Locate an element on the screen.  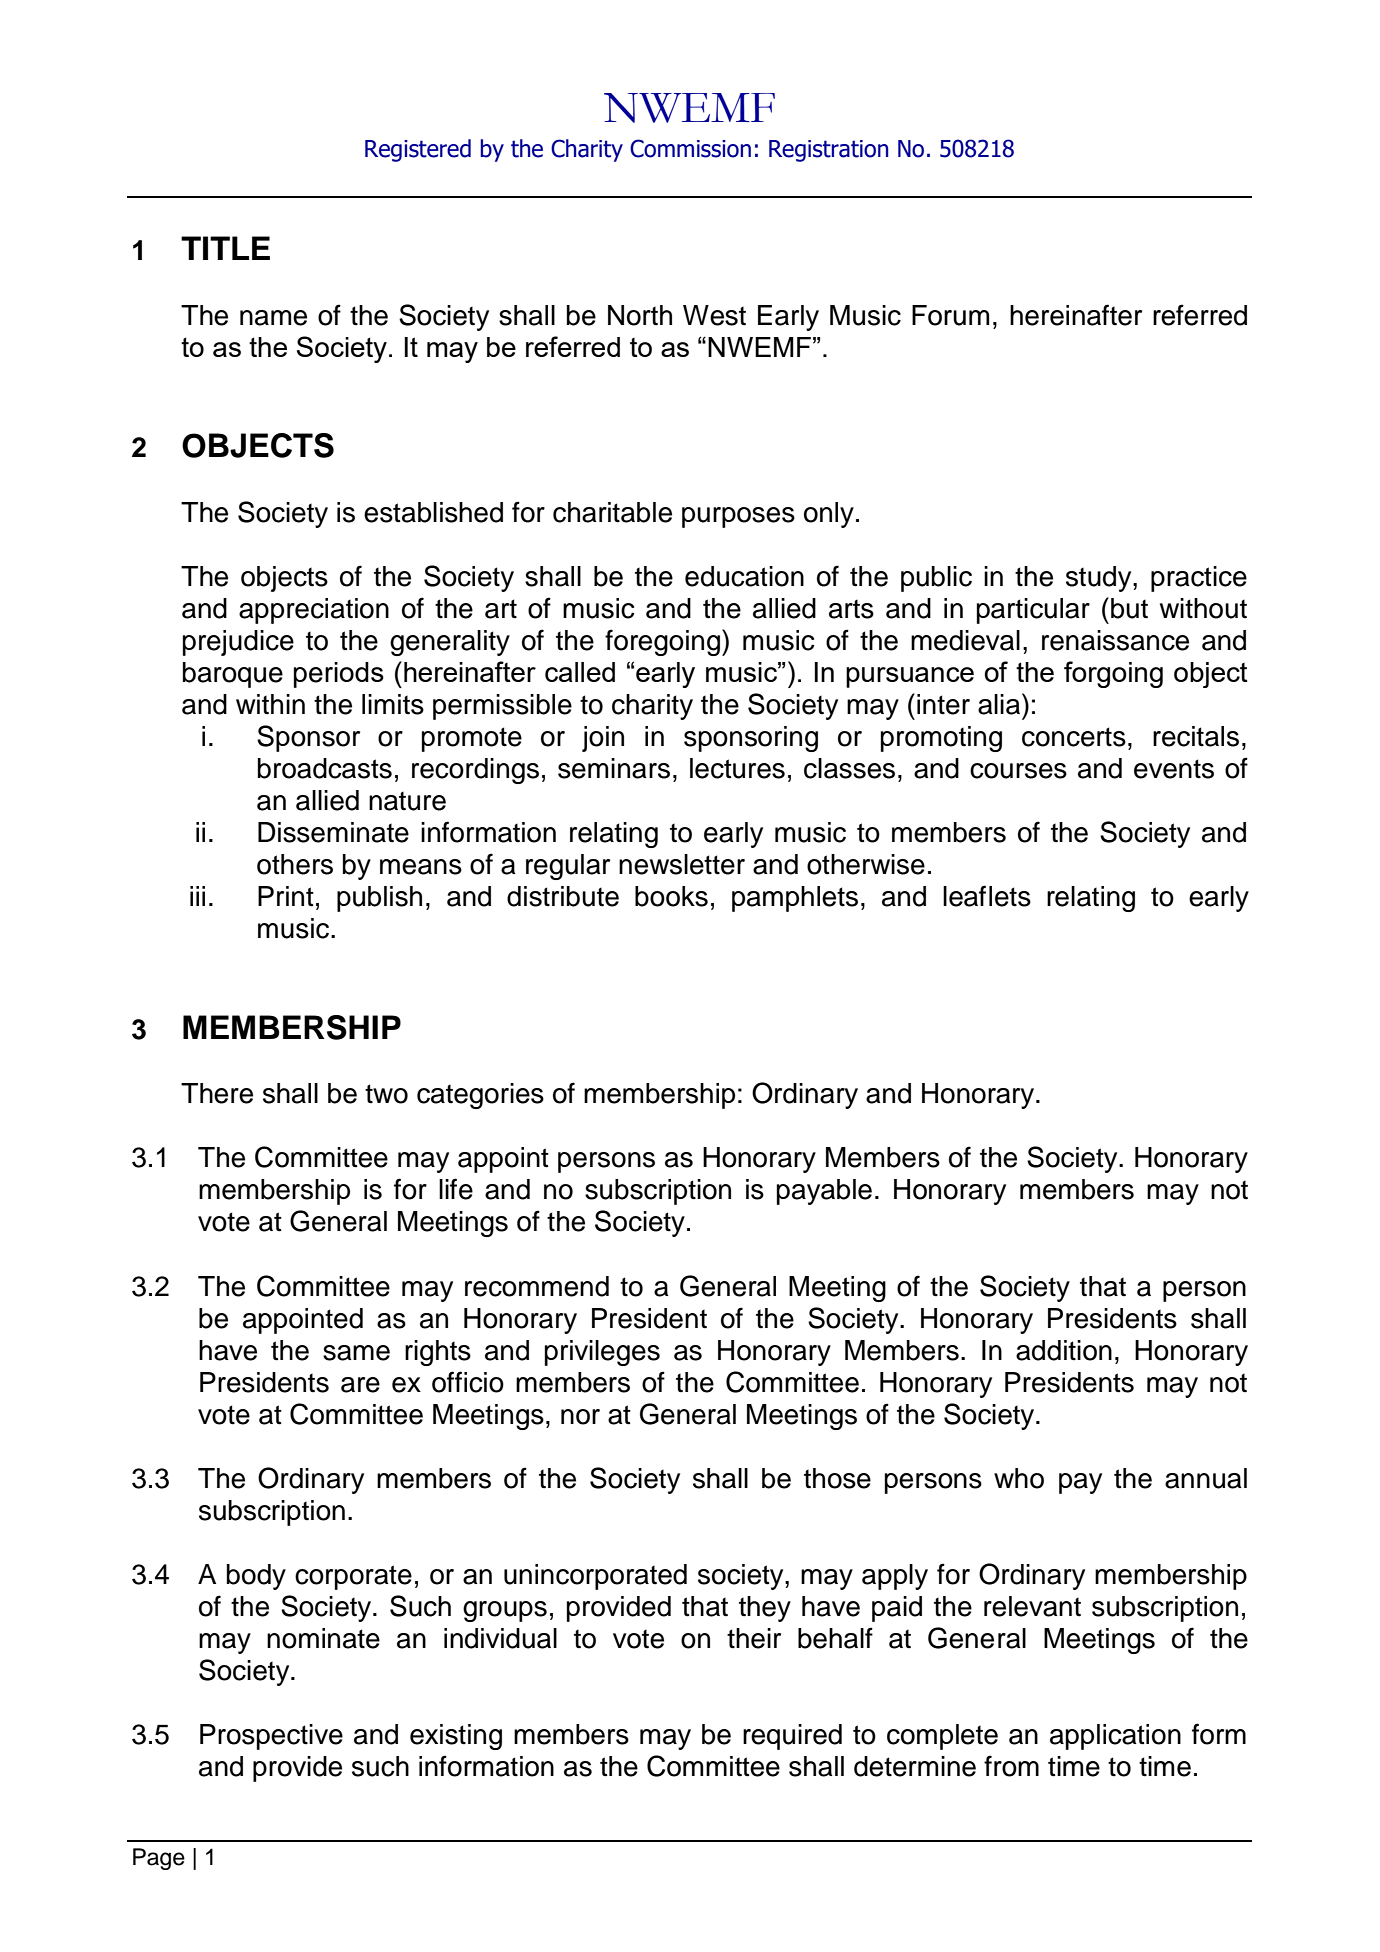
There is located at coordinates (217, 1093).
